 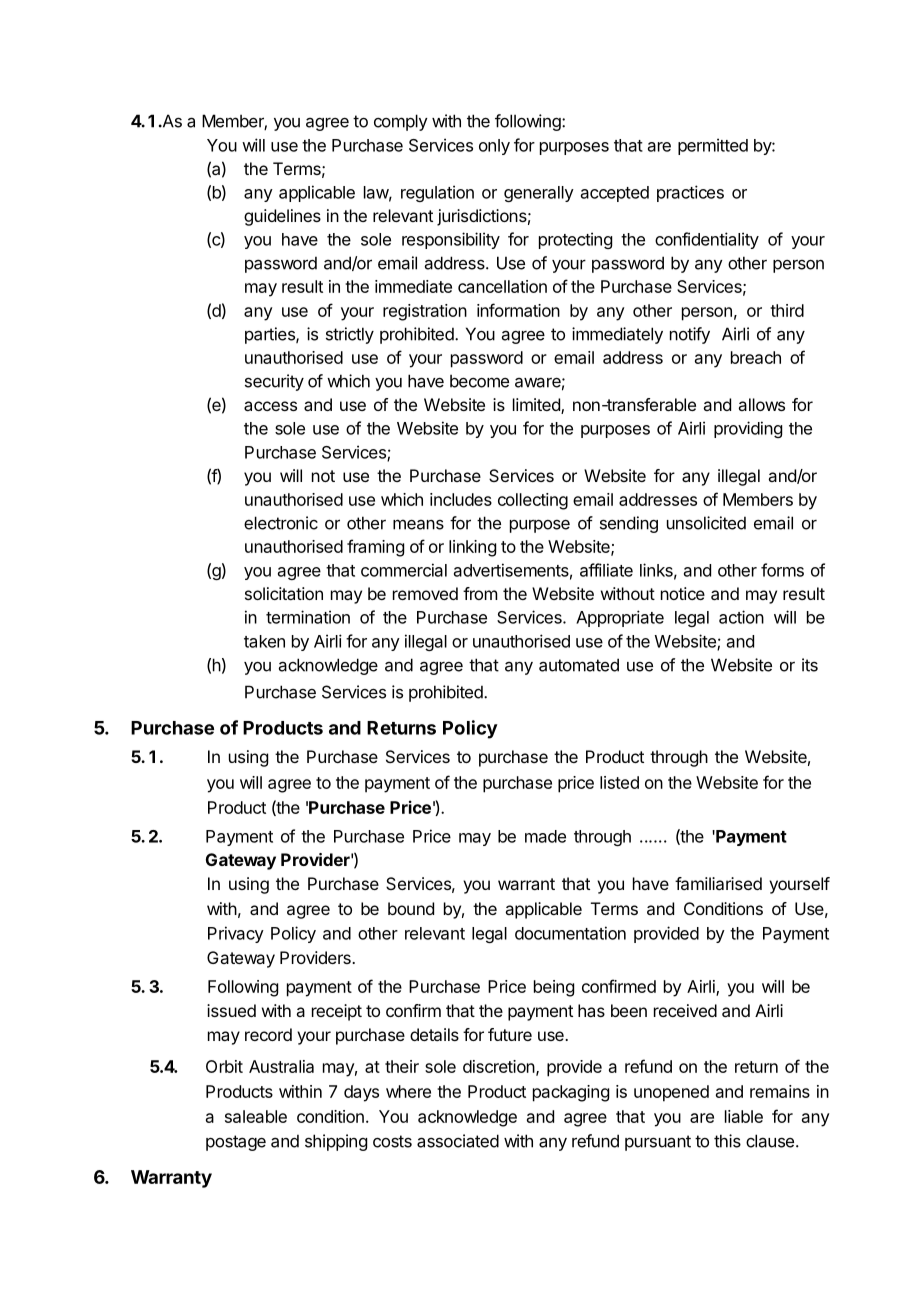 What do you see at coordinates (256, 1116) in the screenshot?
I see `saleable` at bounding box center [256, 1116].
